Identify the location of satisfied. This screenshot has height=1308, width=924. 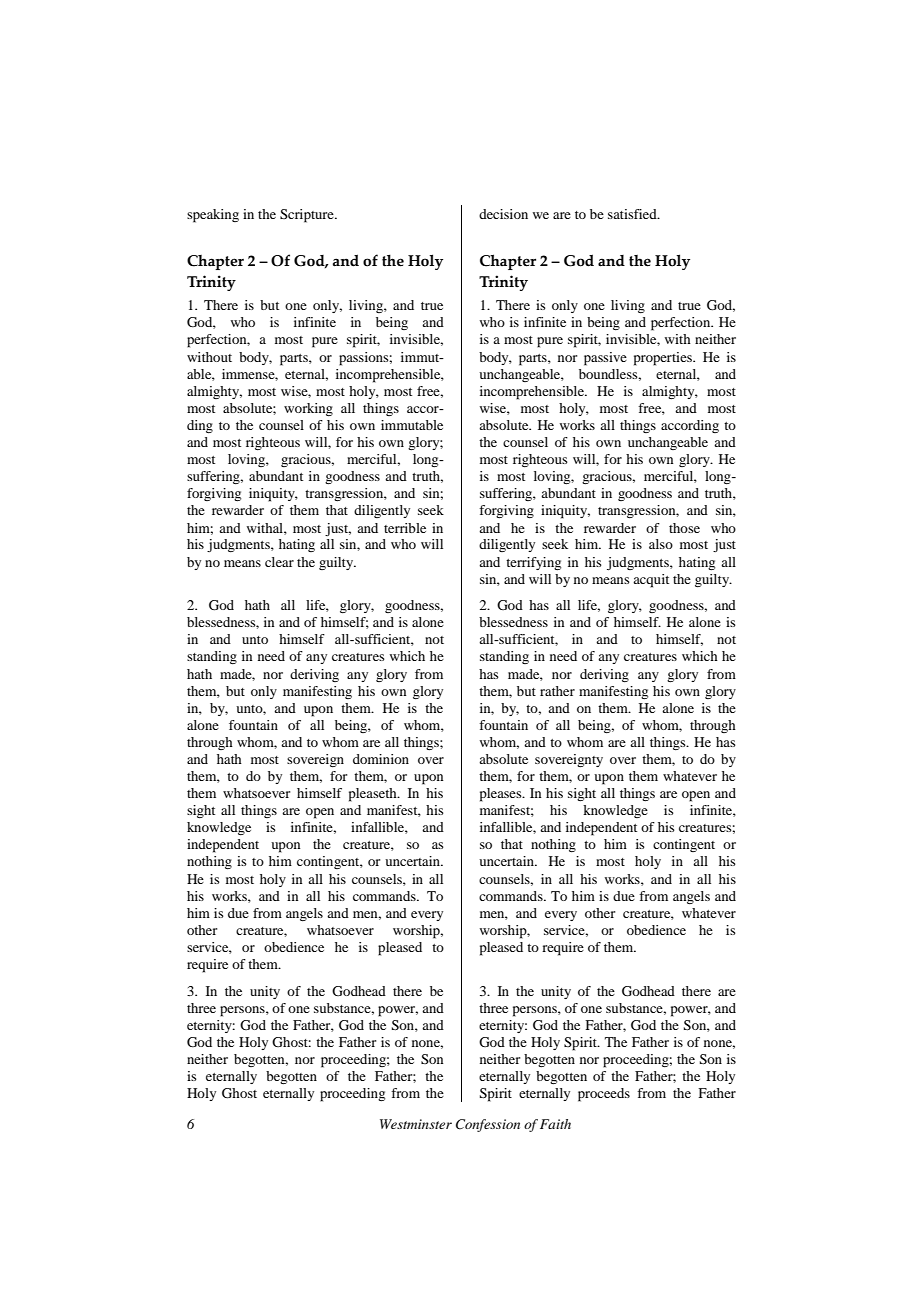
(633, 214).
